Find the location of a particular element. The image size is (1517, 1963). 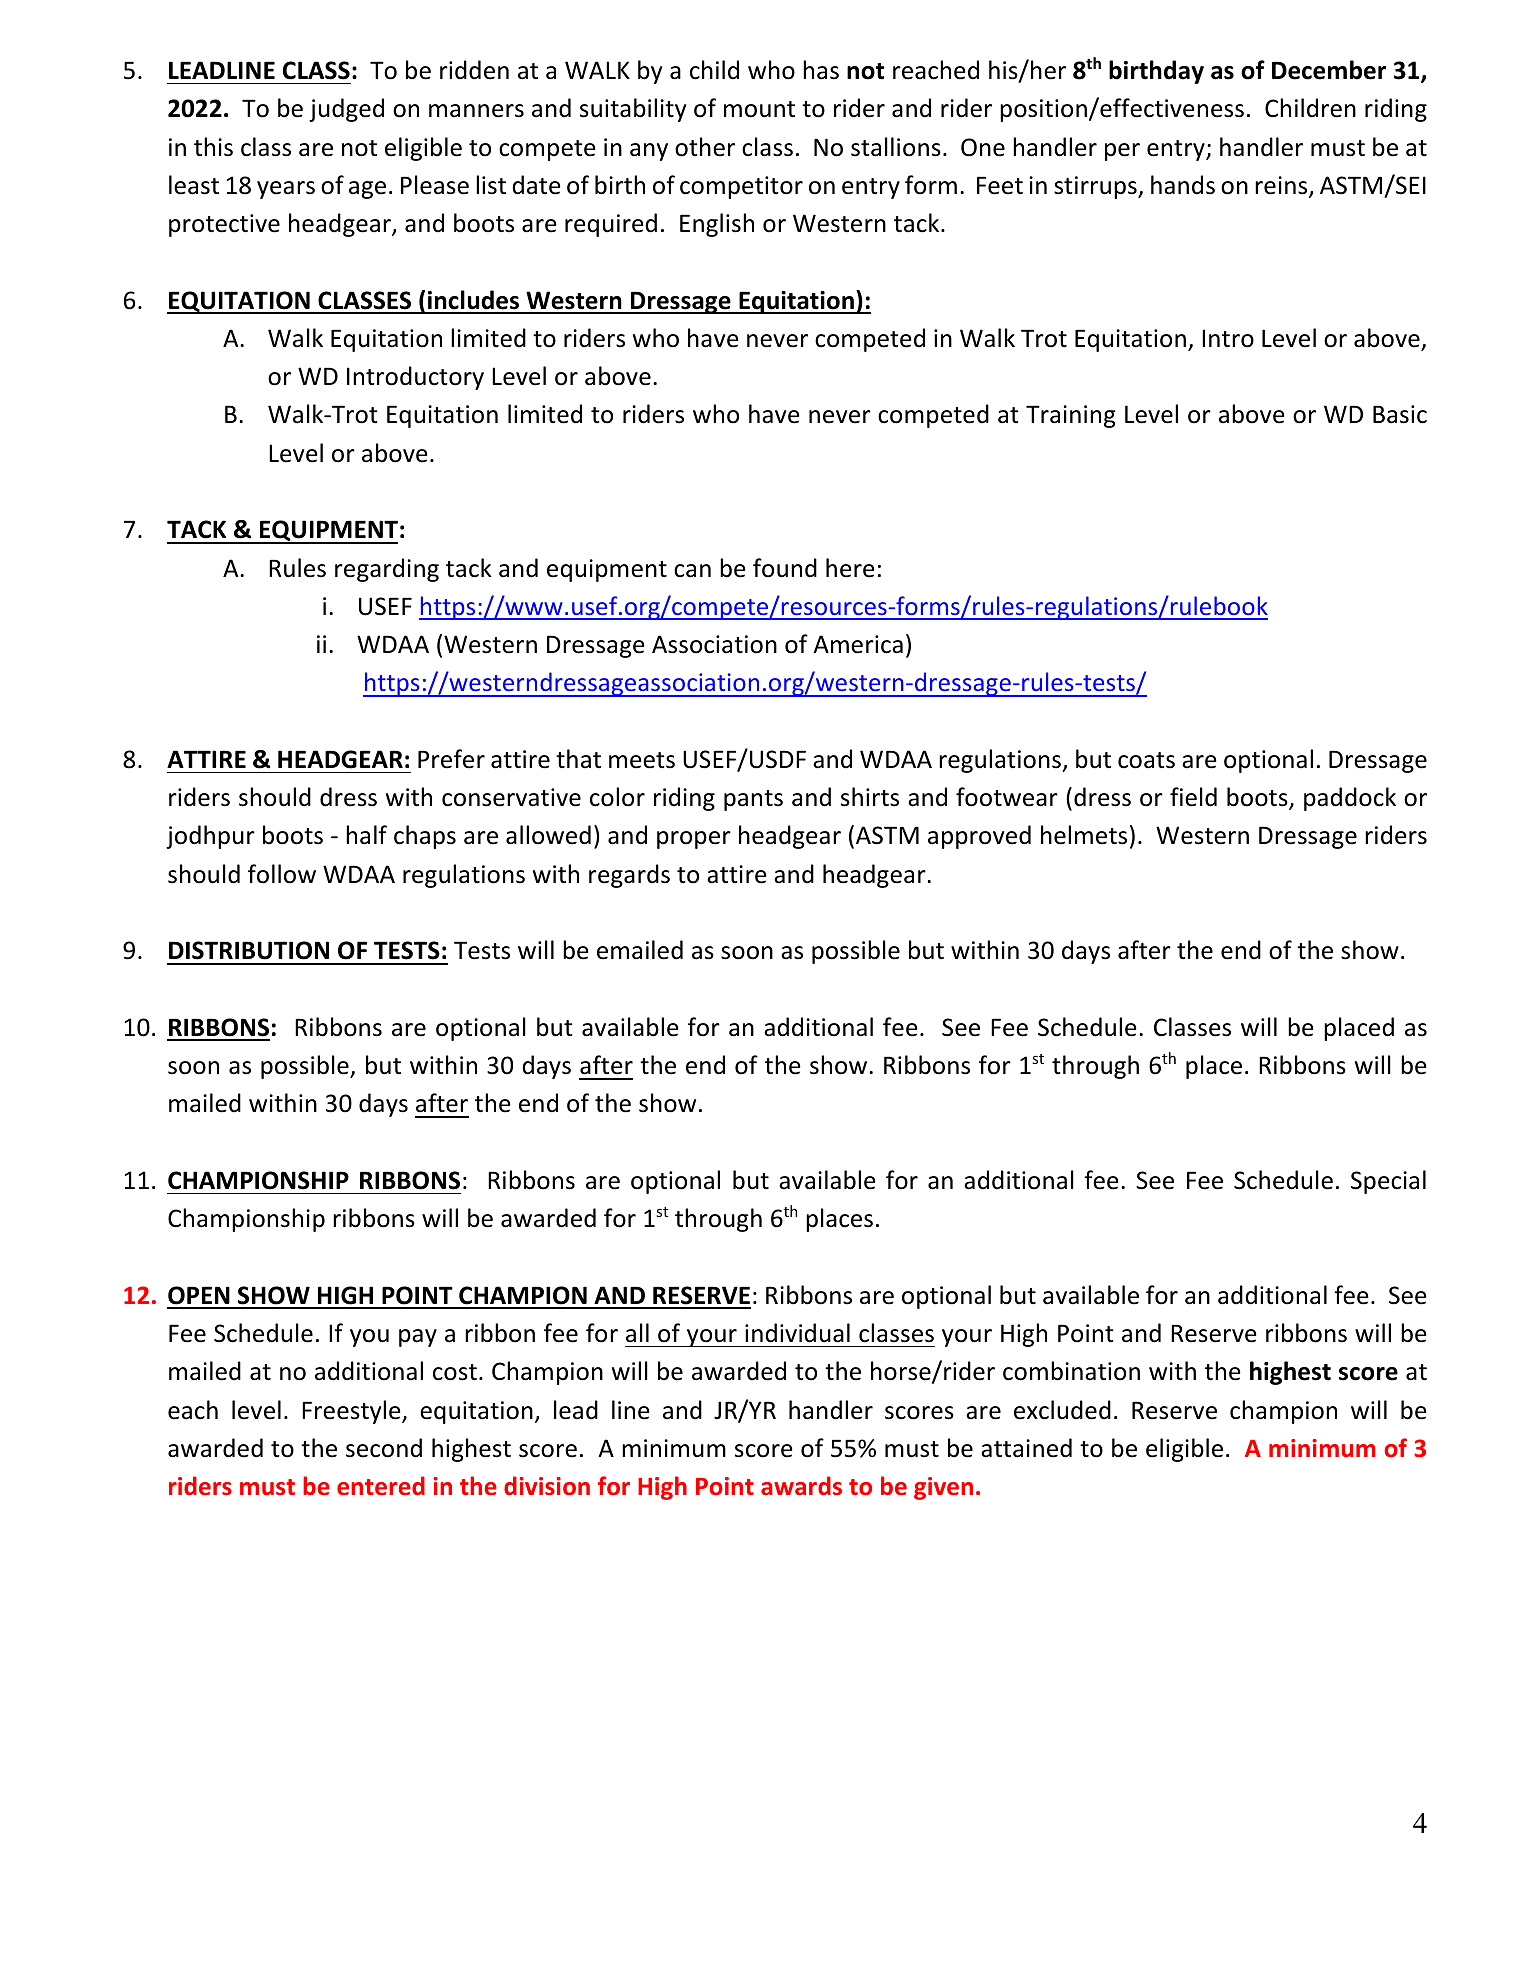

mount is located at coordinates (759, 109).
